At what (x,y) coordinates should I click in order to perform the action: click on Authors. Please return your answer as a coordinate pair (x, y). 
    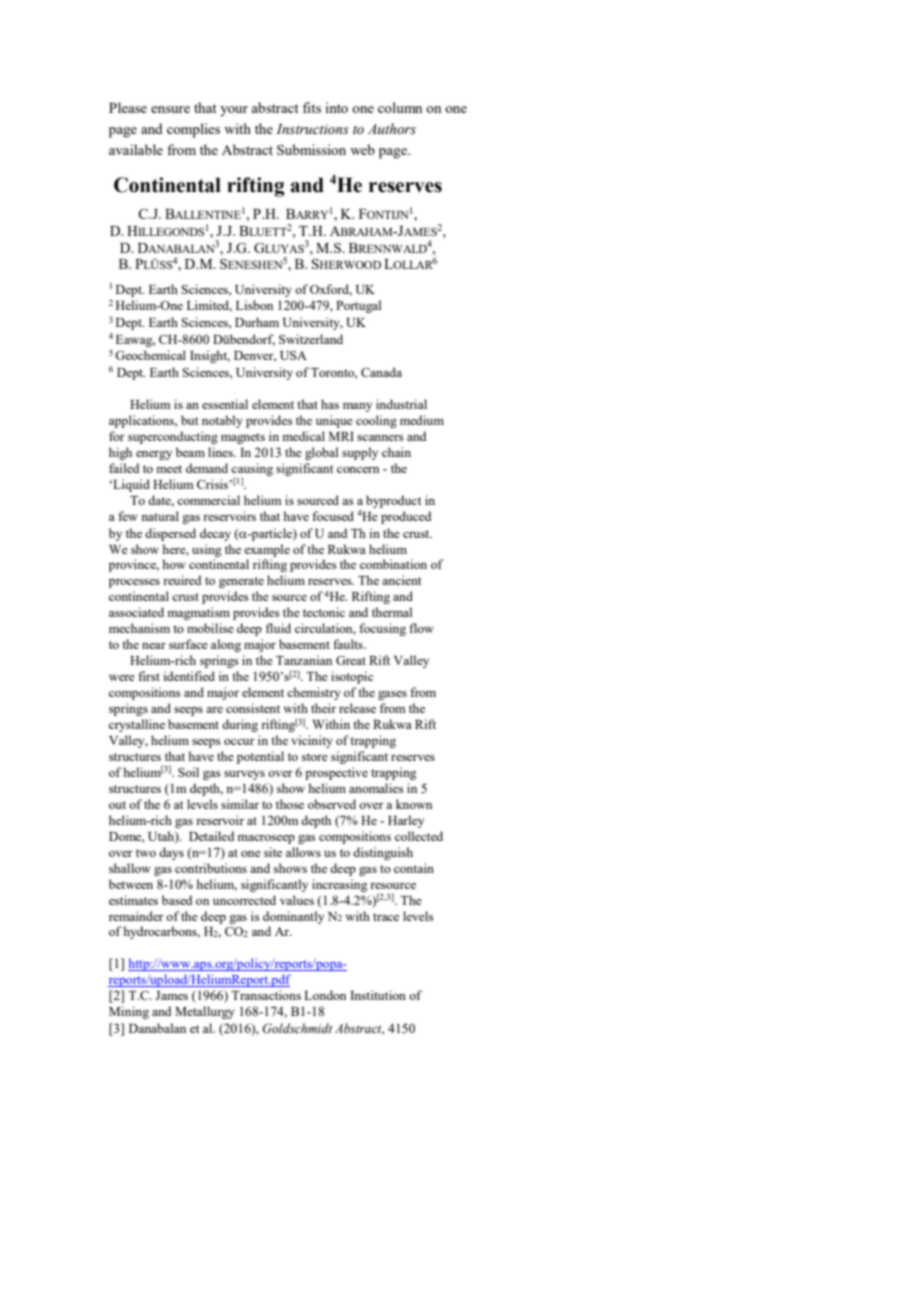
    Looking at the image, I should click on (392, 129).
